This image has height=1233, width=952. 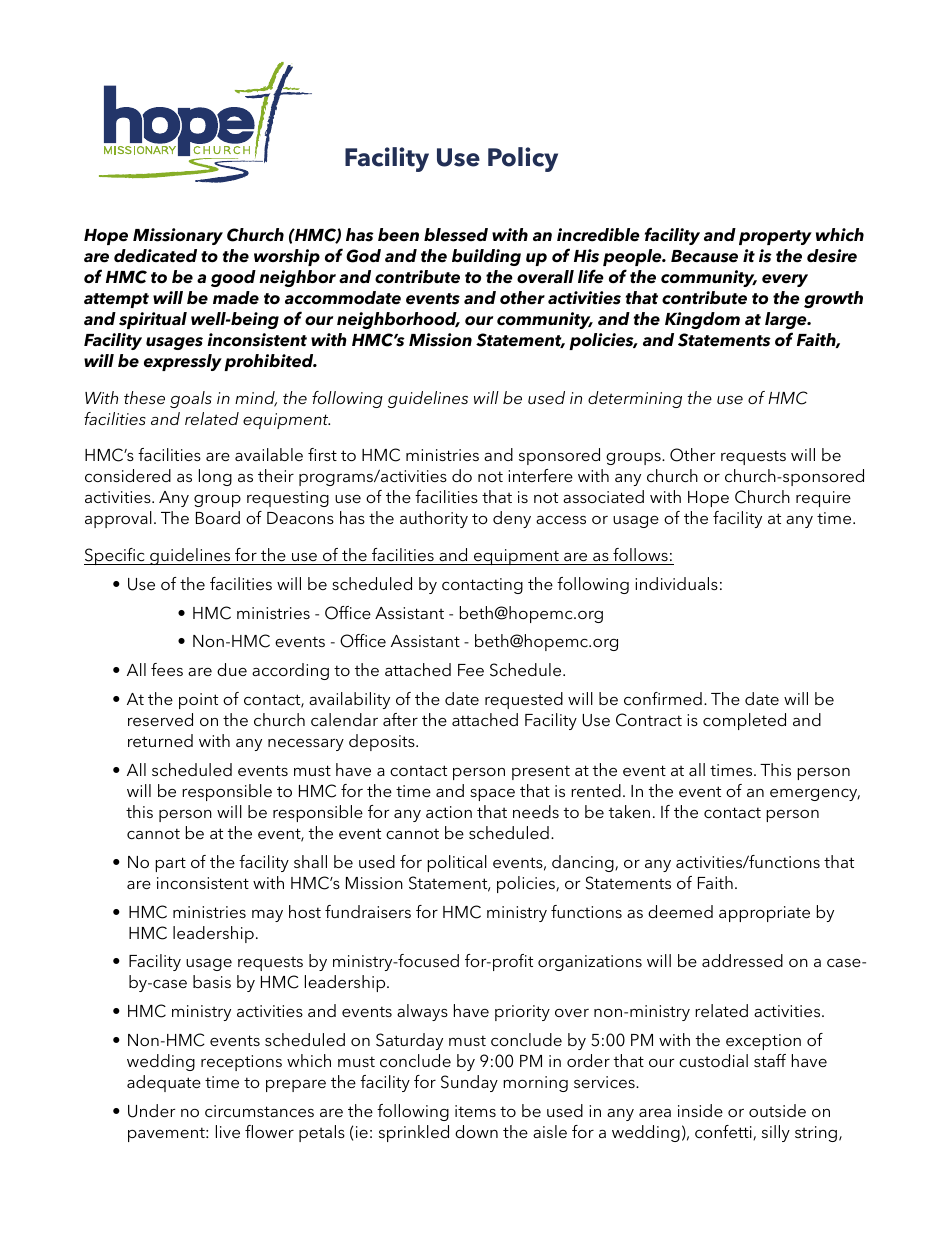 I want to click on Policy, so click(x=523, y=159).
